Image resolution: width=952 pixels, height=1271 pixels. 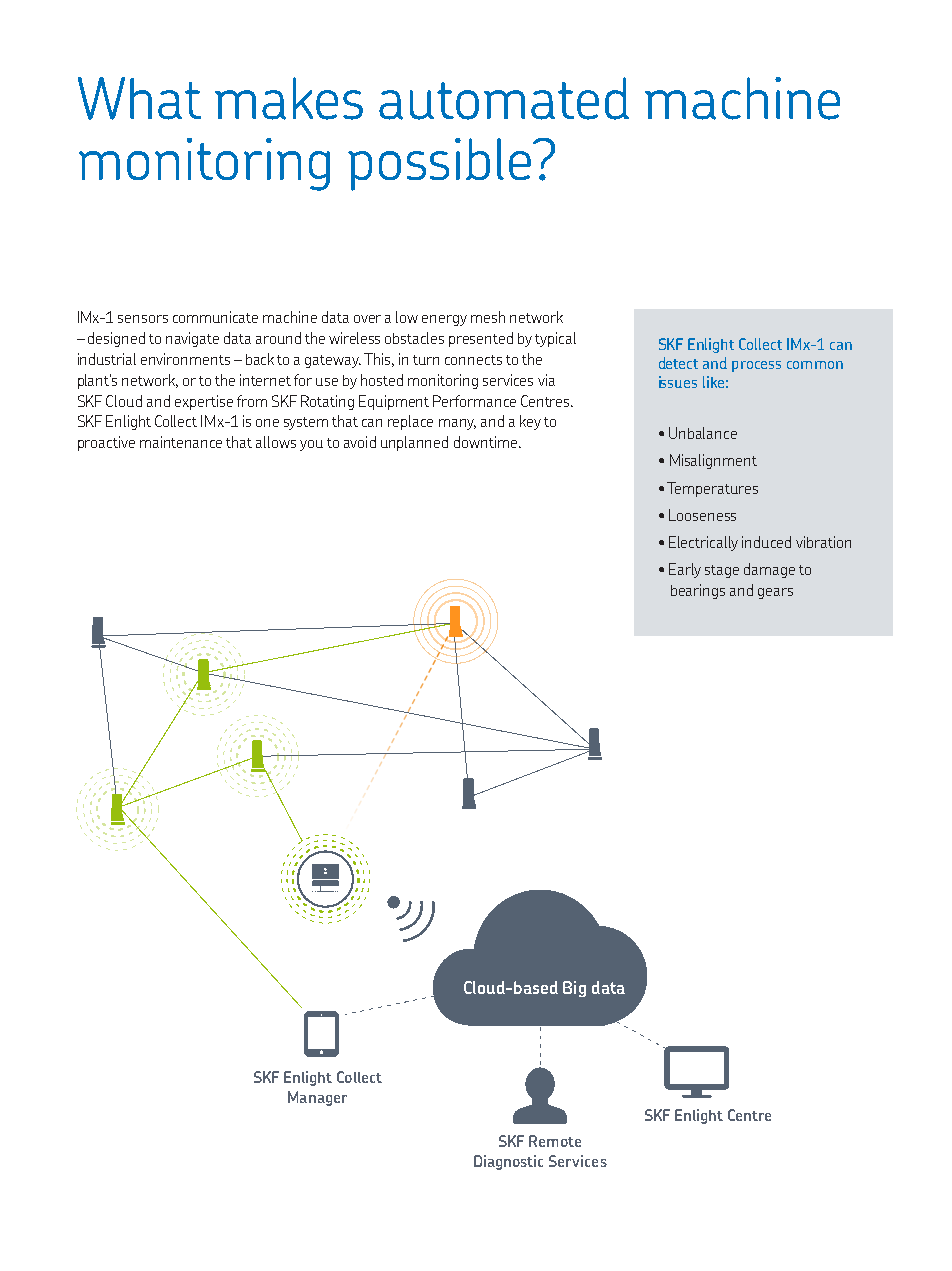 What do you see at coordinates (139, 98) in the screenshot?
I see `What` at bounding box center [139, 98].
